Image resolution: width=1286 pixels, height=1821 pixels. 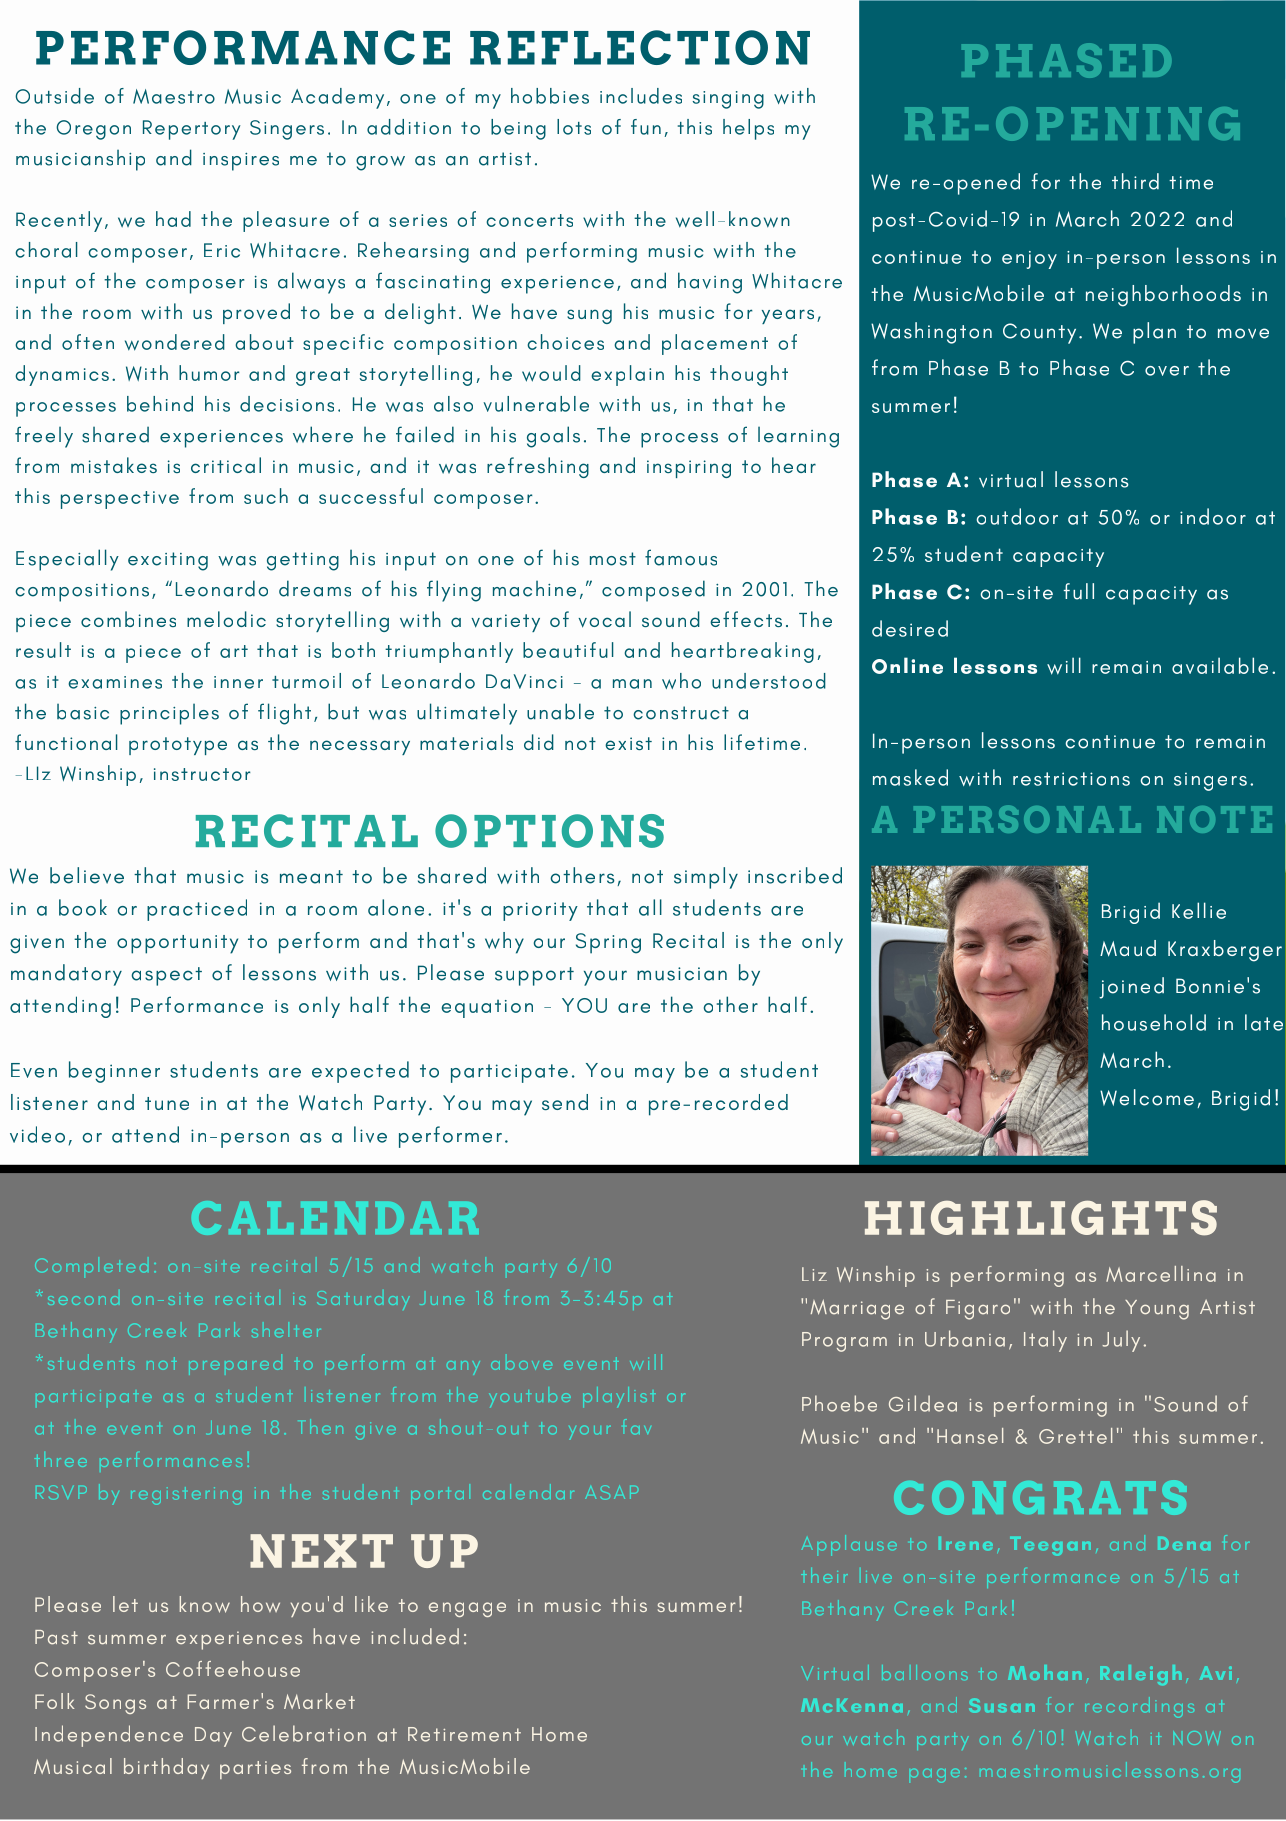 What do you see at coordinates (464, 1734) in the screenshot?
I see `Retirement` at bounding box center [464, 1734].
